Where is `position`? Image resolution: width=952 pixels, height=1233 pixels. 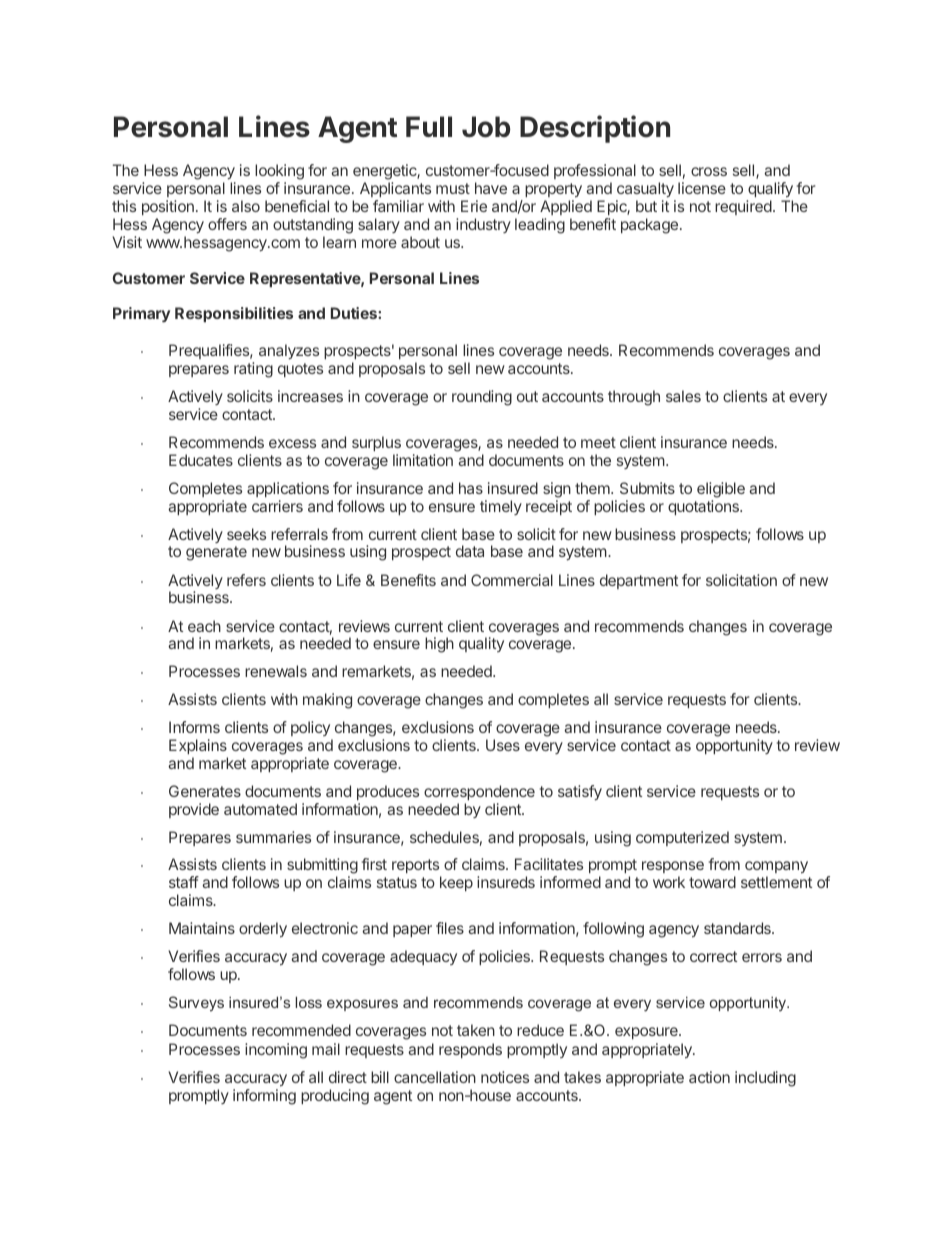 position is located at coordinates (168, 207).
